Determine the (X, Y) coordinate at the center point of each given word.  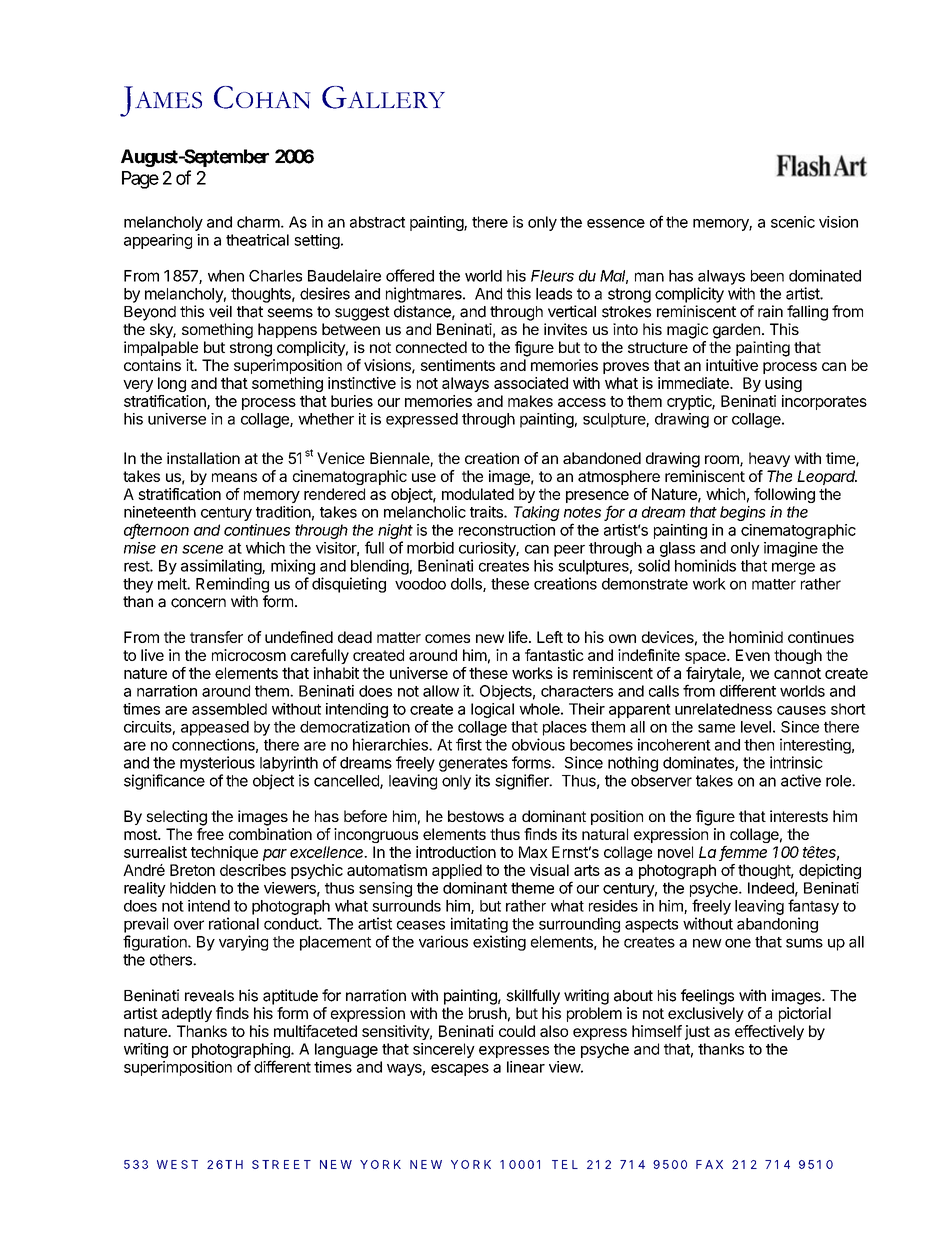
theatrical (257, 240)
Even (753, 655)
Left (550, 637)
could (517, 1031)
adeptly (187, 1014)
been (767, 276)
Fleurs (552, 276)
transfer (216, 637)
